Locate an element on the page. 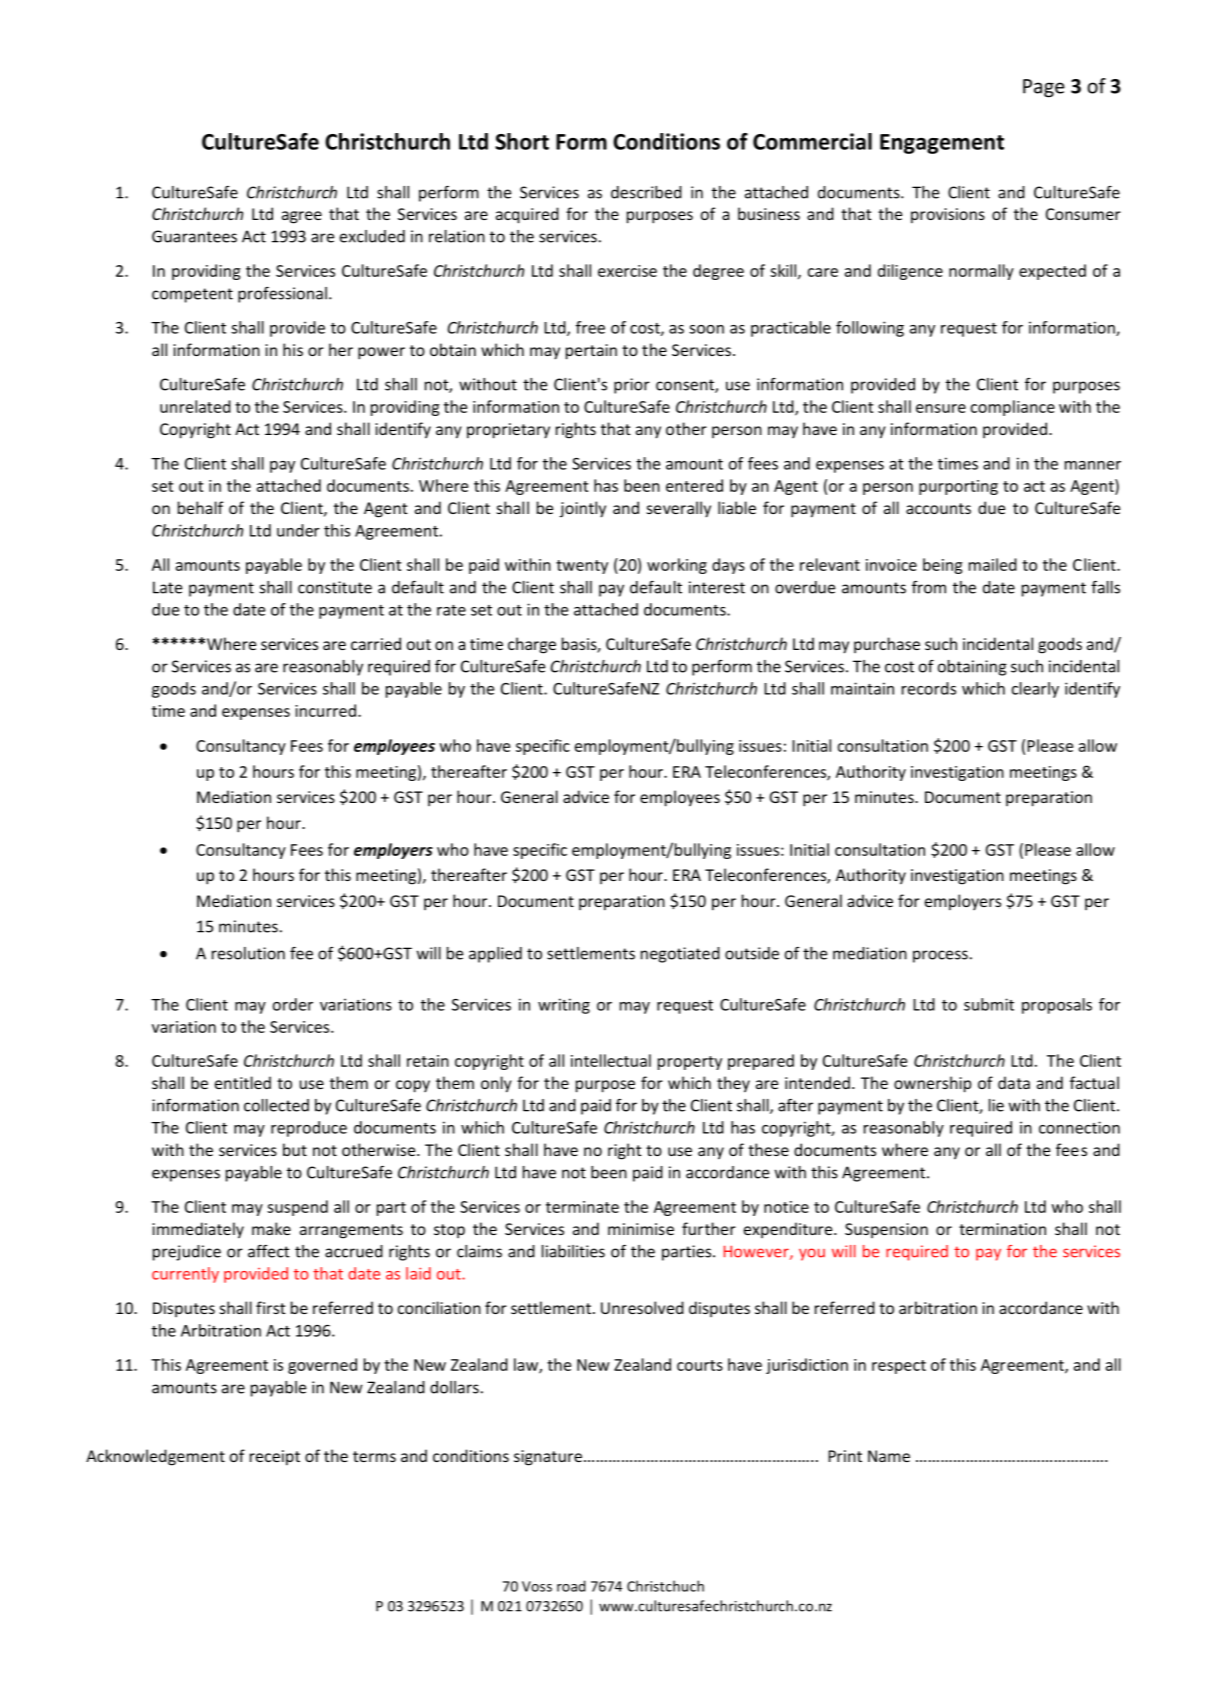  described is located at coordinates (646, 192).
